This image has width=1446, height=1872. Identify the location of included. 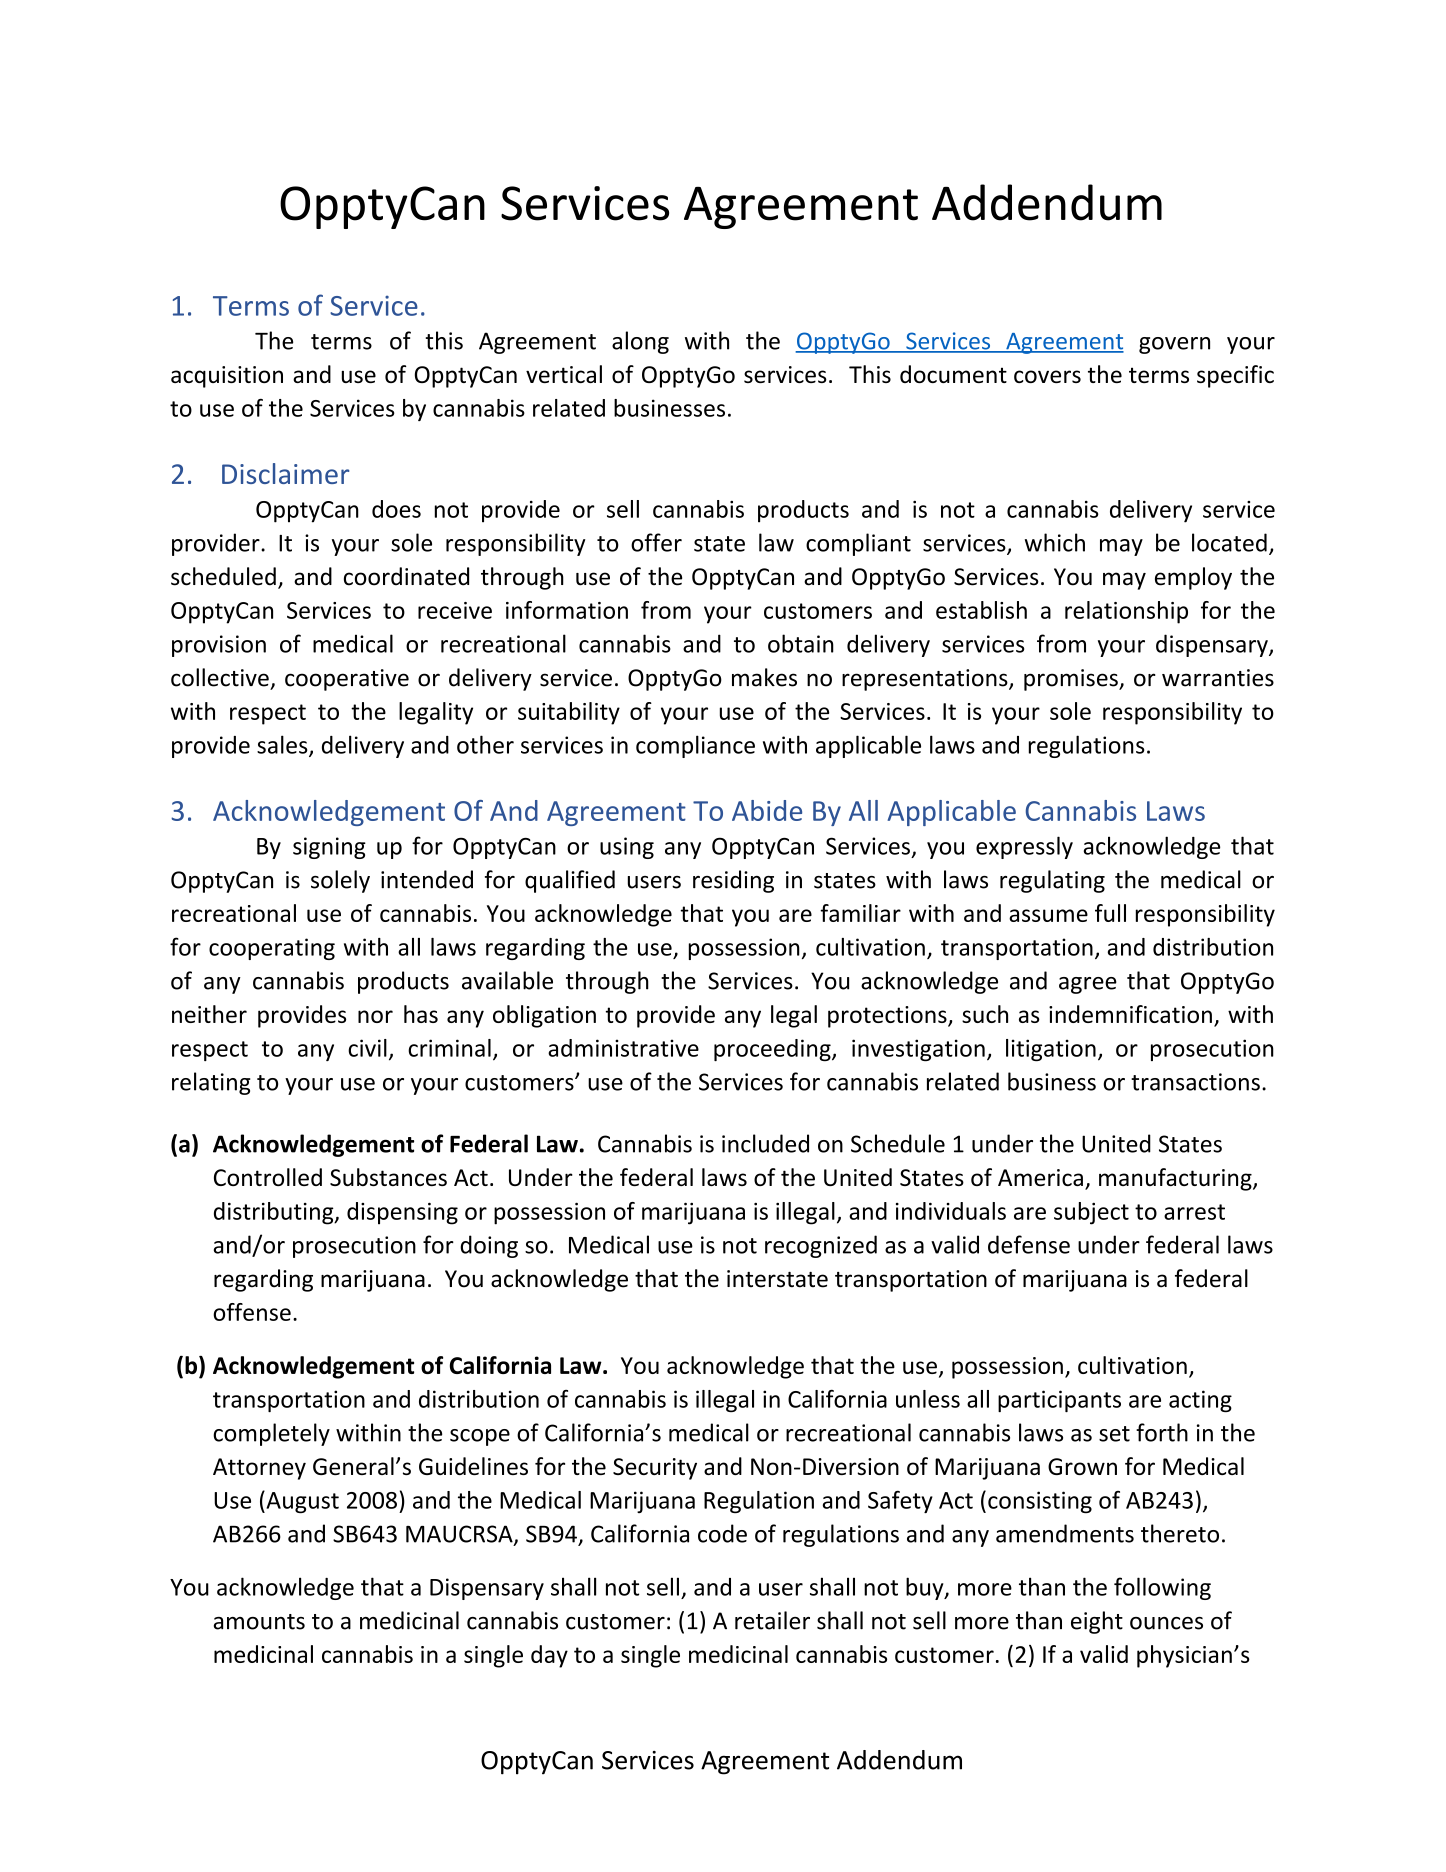
(765, 1143).
